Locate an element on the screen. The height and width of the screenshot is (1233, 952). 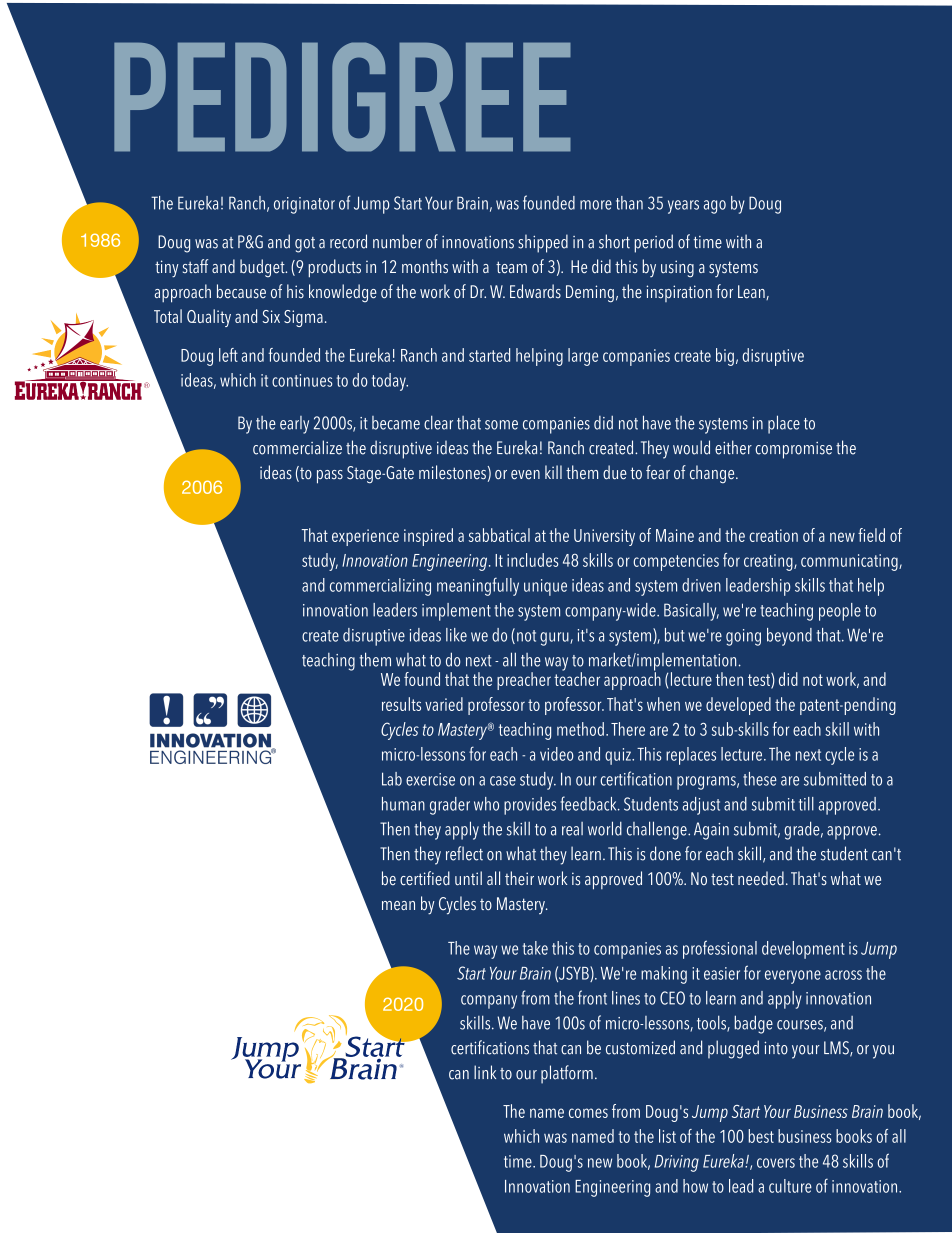
provides is located at coordinates (530, 806).
